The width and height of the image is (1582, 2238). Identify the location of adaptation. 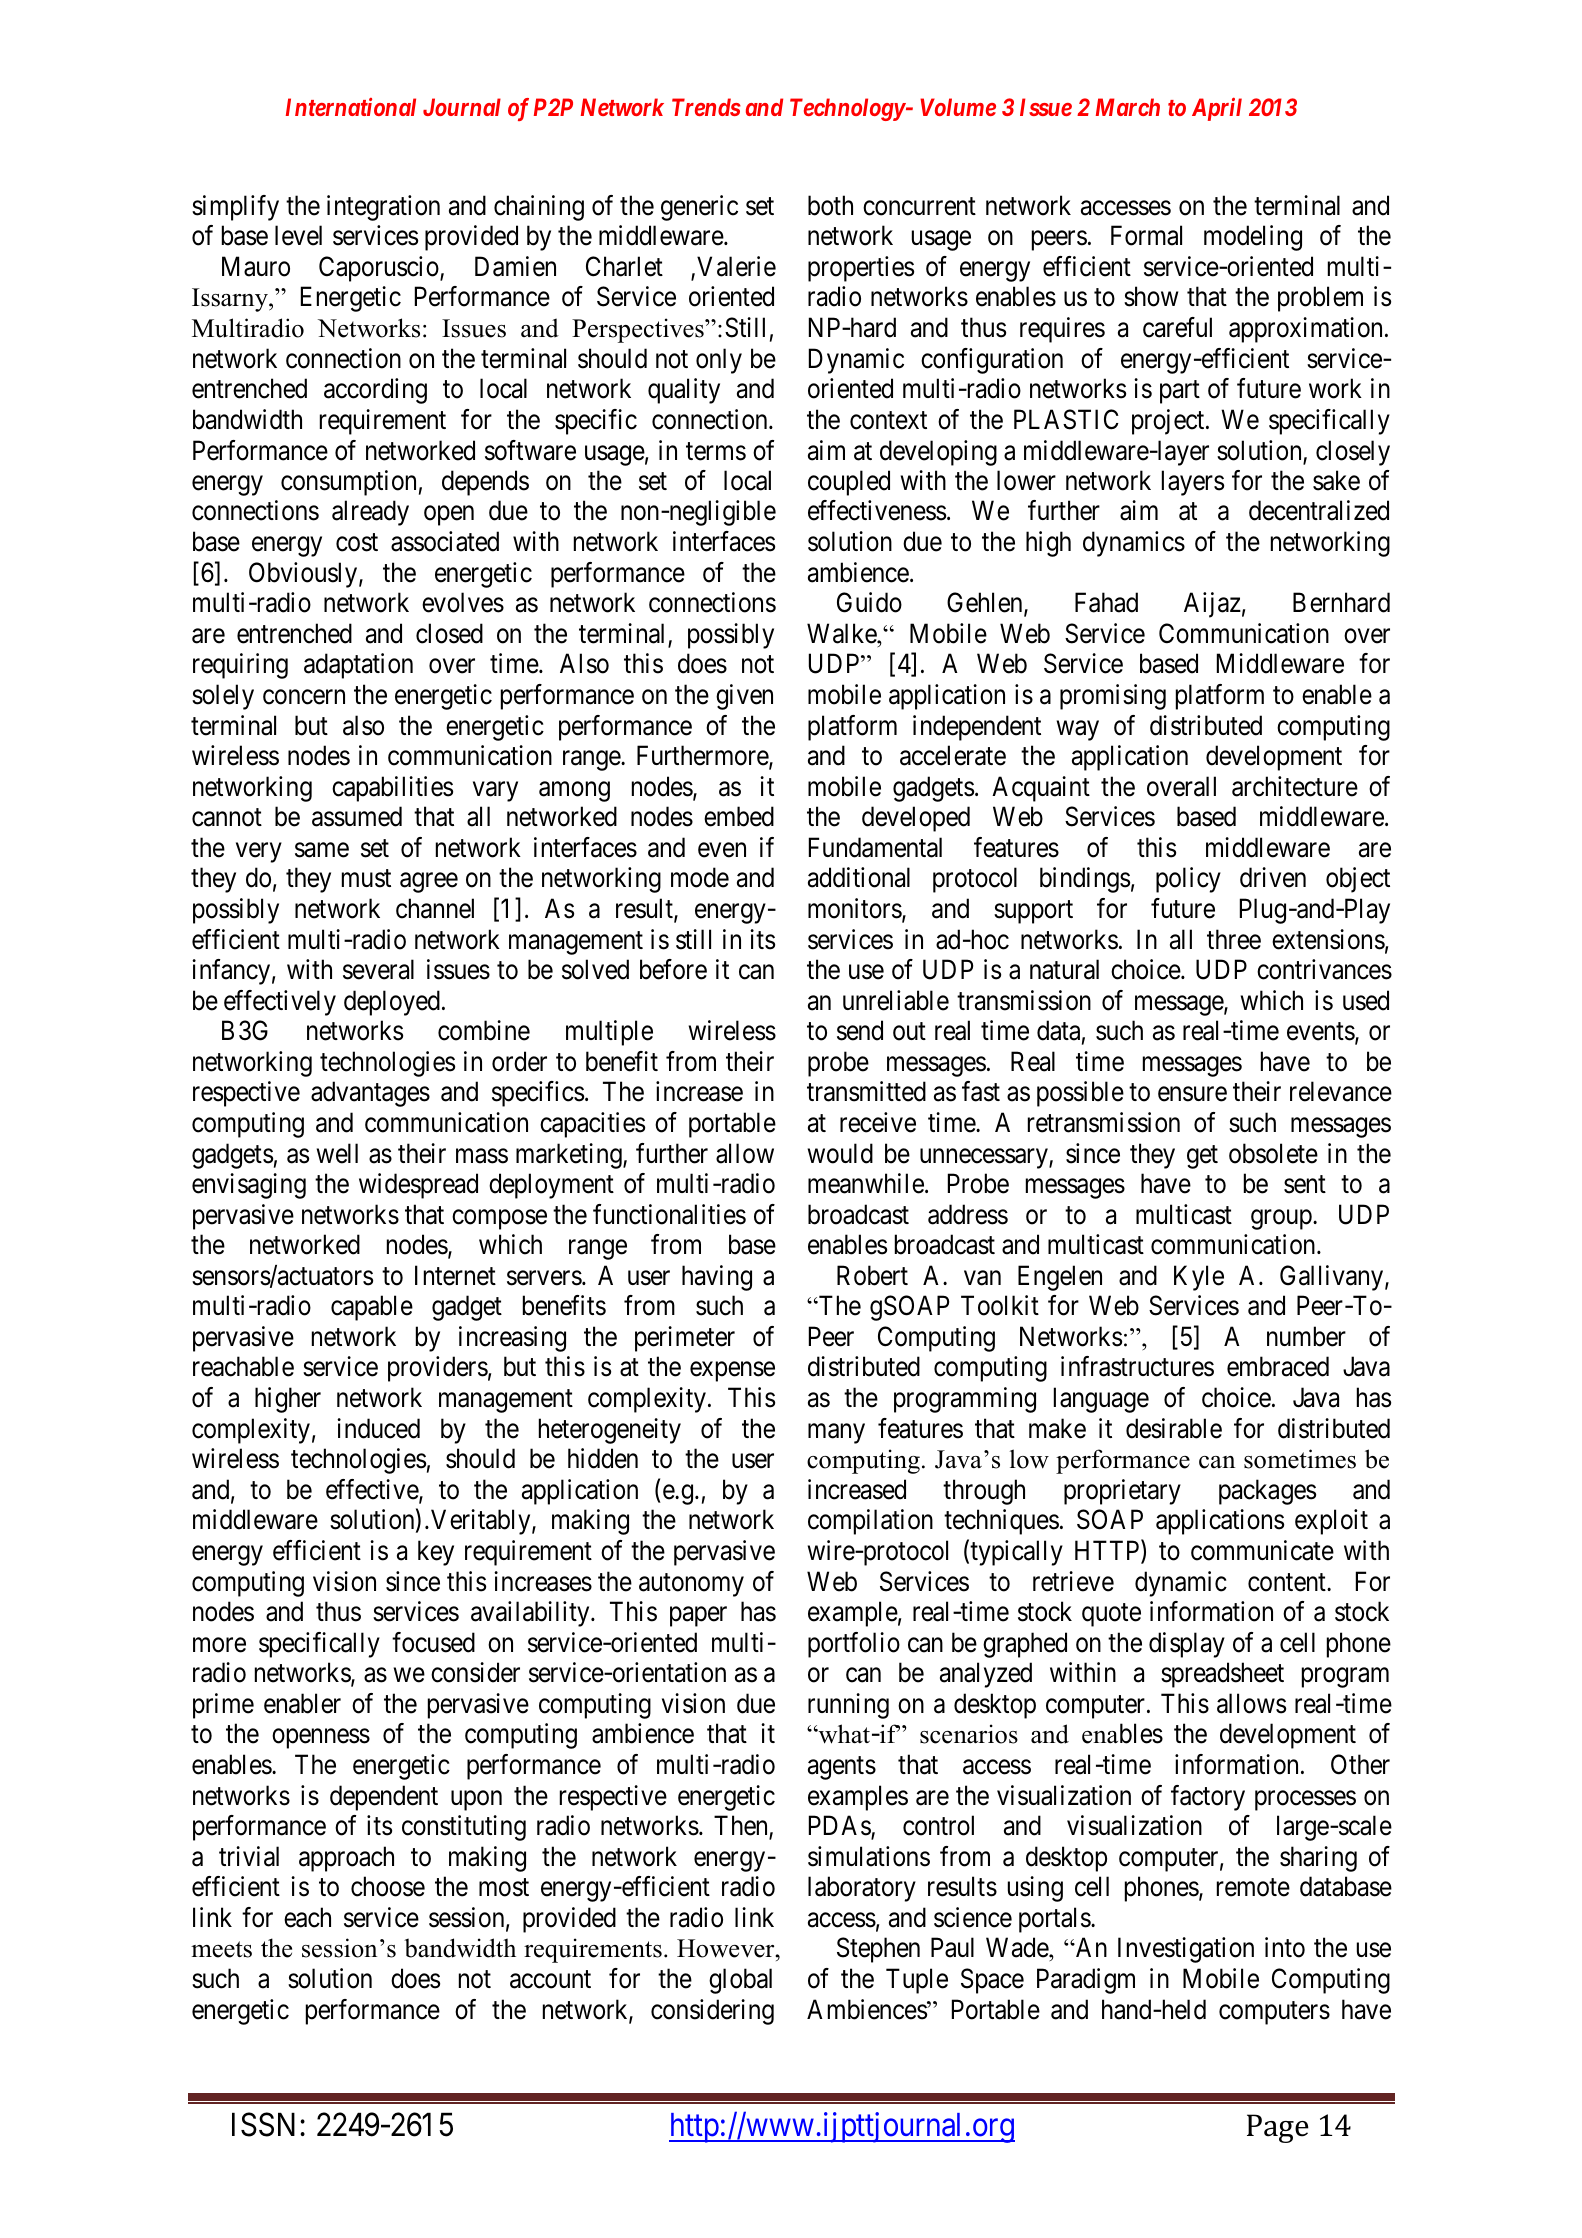
(358, 666).
